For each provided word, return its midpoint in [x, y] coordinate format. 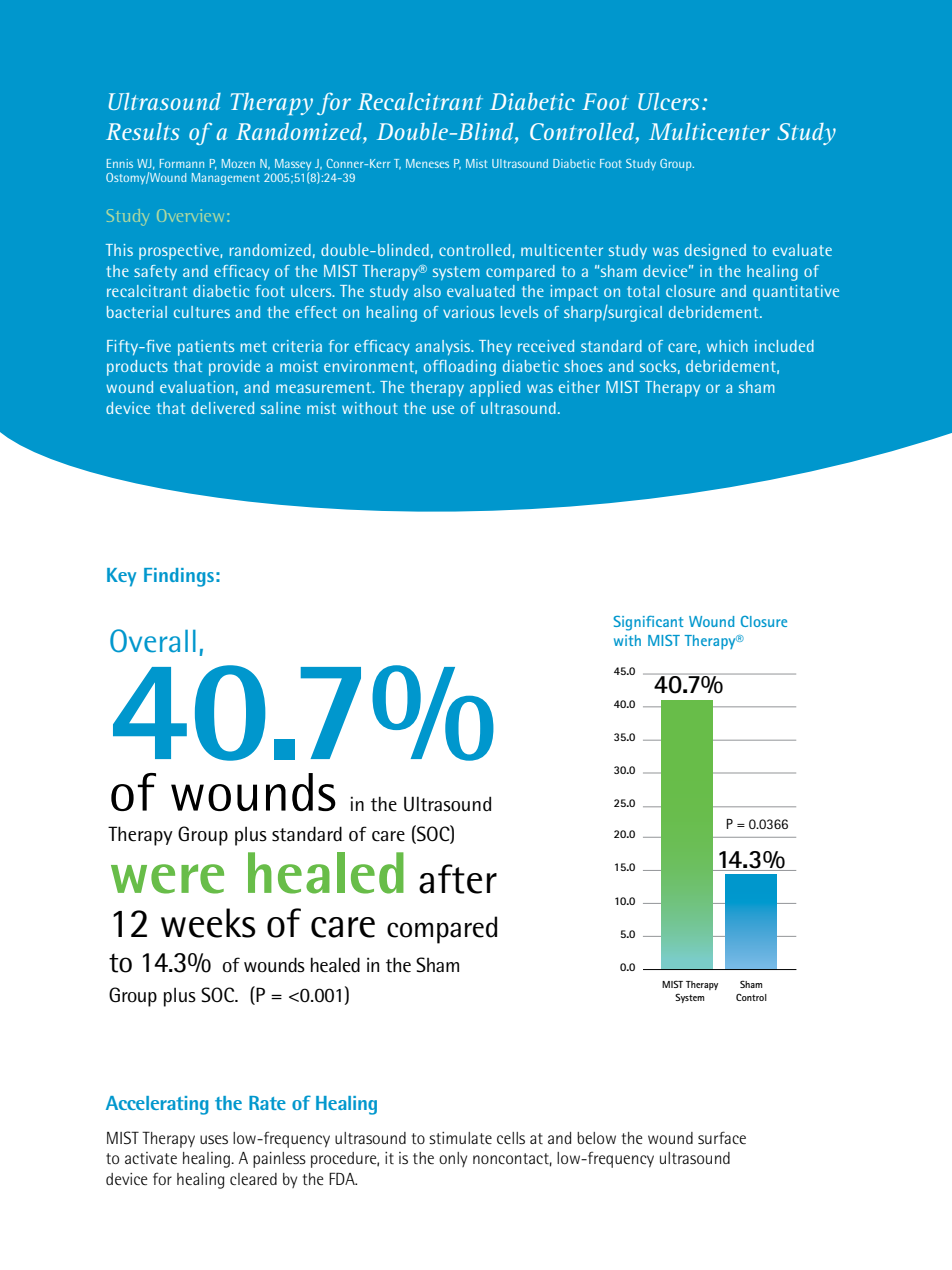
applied [495, 389]
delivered [222, 408]
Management [226, 179]
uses [214, 1140]
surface [722, 1138]
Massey [293, 164]
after [458, 879]
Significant [648, 623]
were [167, 879]
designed [715, 252]
